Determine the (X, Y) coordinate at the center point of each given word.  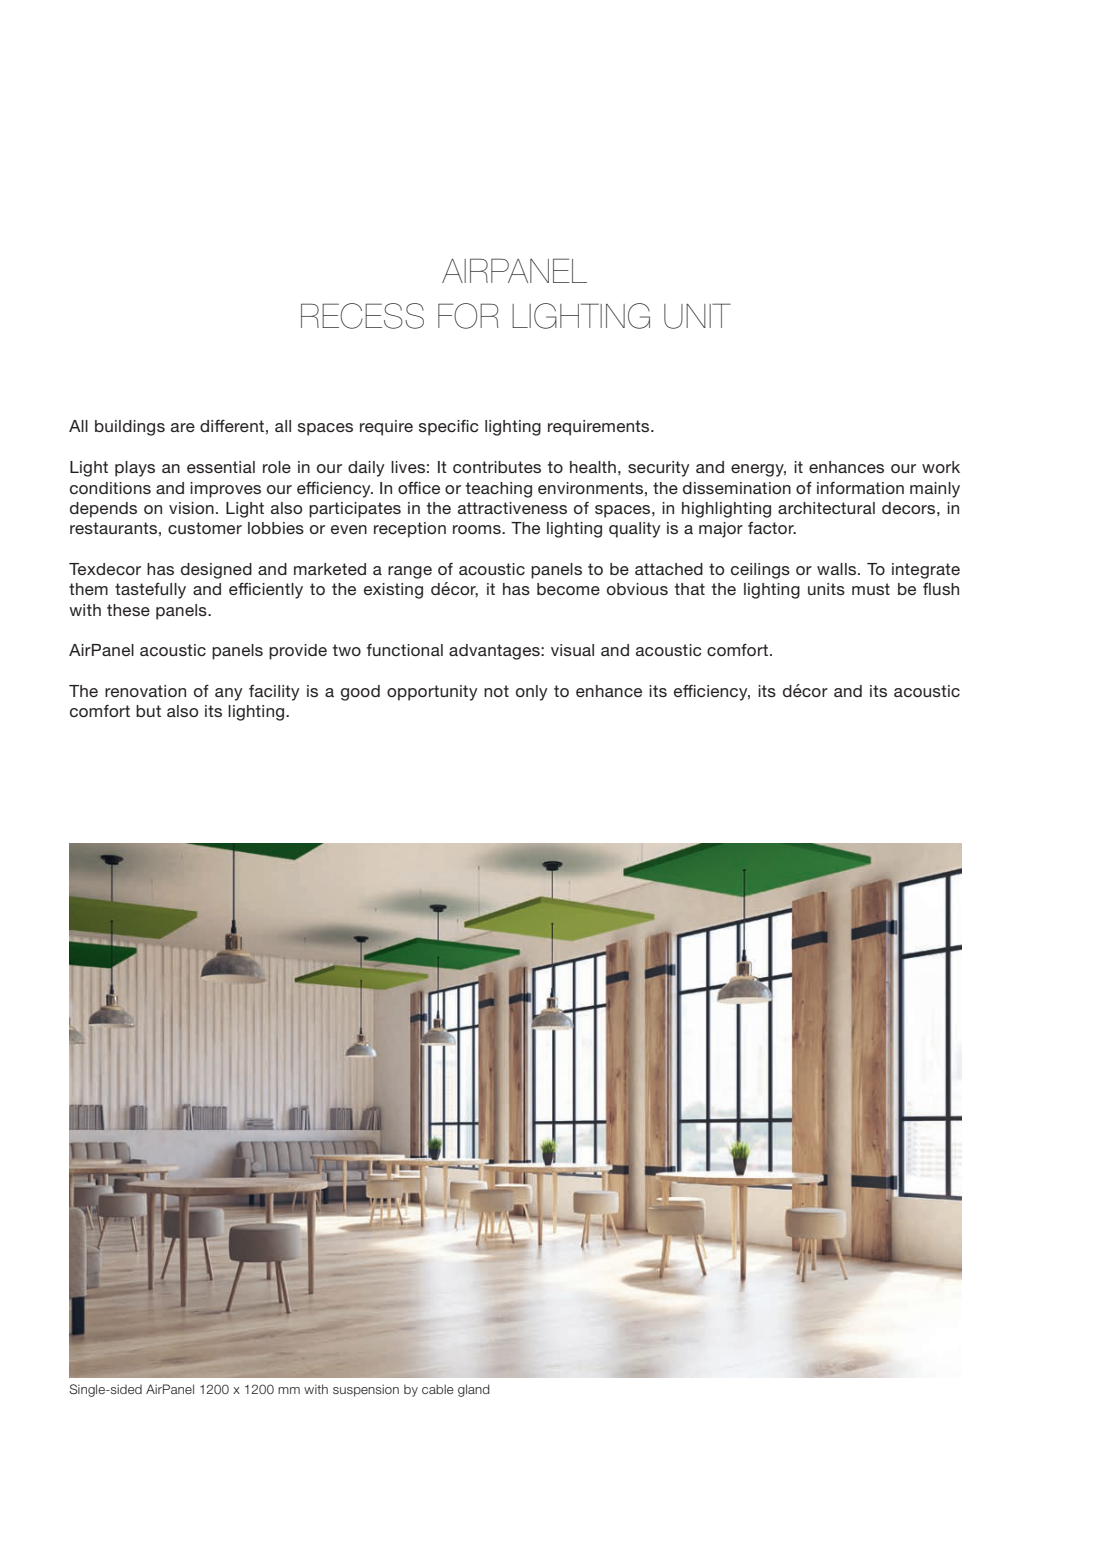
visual (572, 650)
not (496, 691)
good (360, 693)
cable (438, 1389)
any (229, 694)
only (532, 693)
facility (274, 693)
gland (474, 1390)
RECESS (362, 316)
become (568, 589)
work (941, 467)
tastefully (150, 590)
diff (212, 425)
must (871, 589)
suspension (366, 1390)
